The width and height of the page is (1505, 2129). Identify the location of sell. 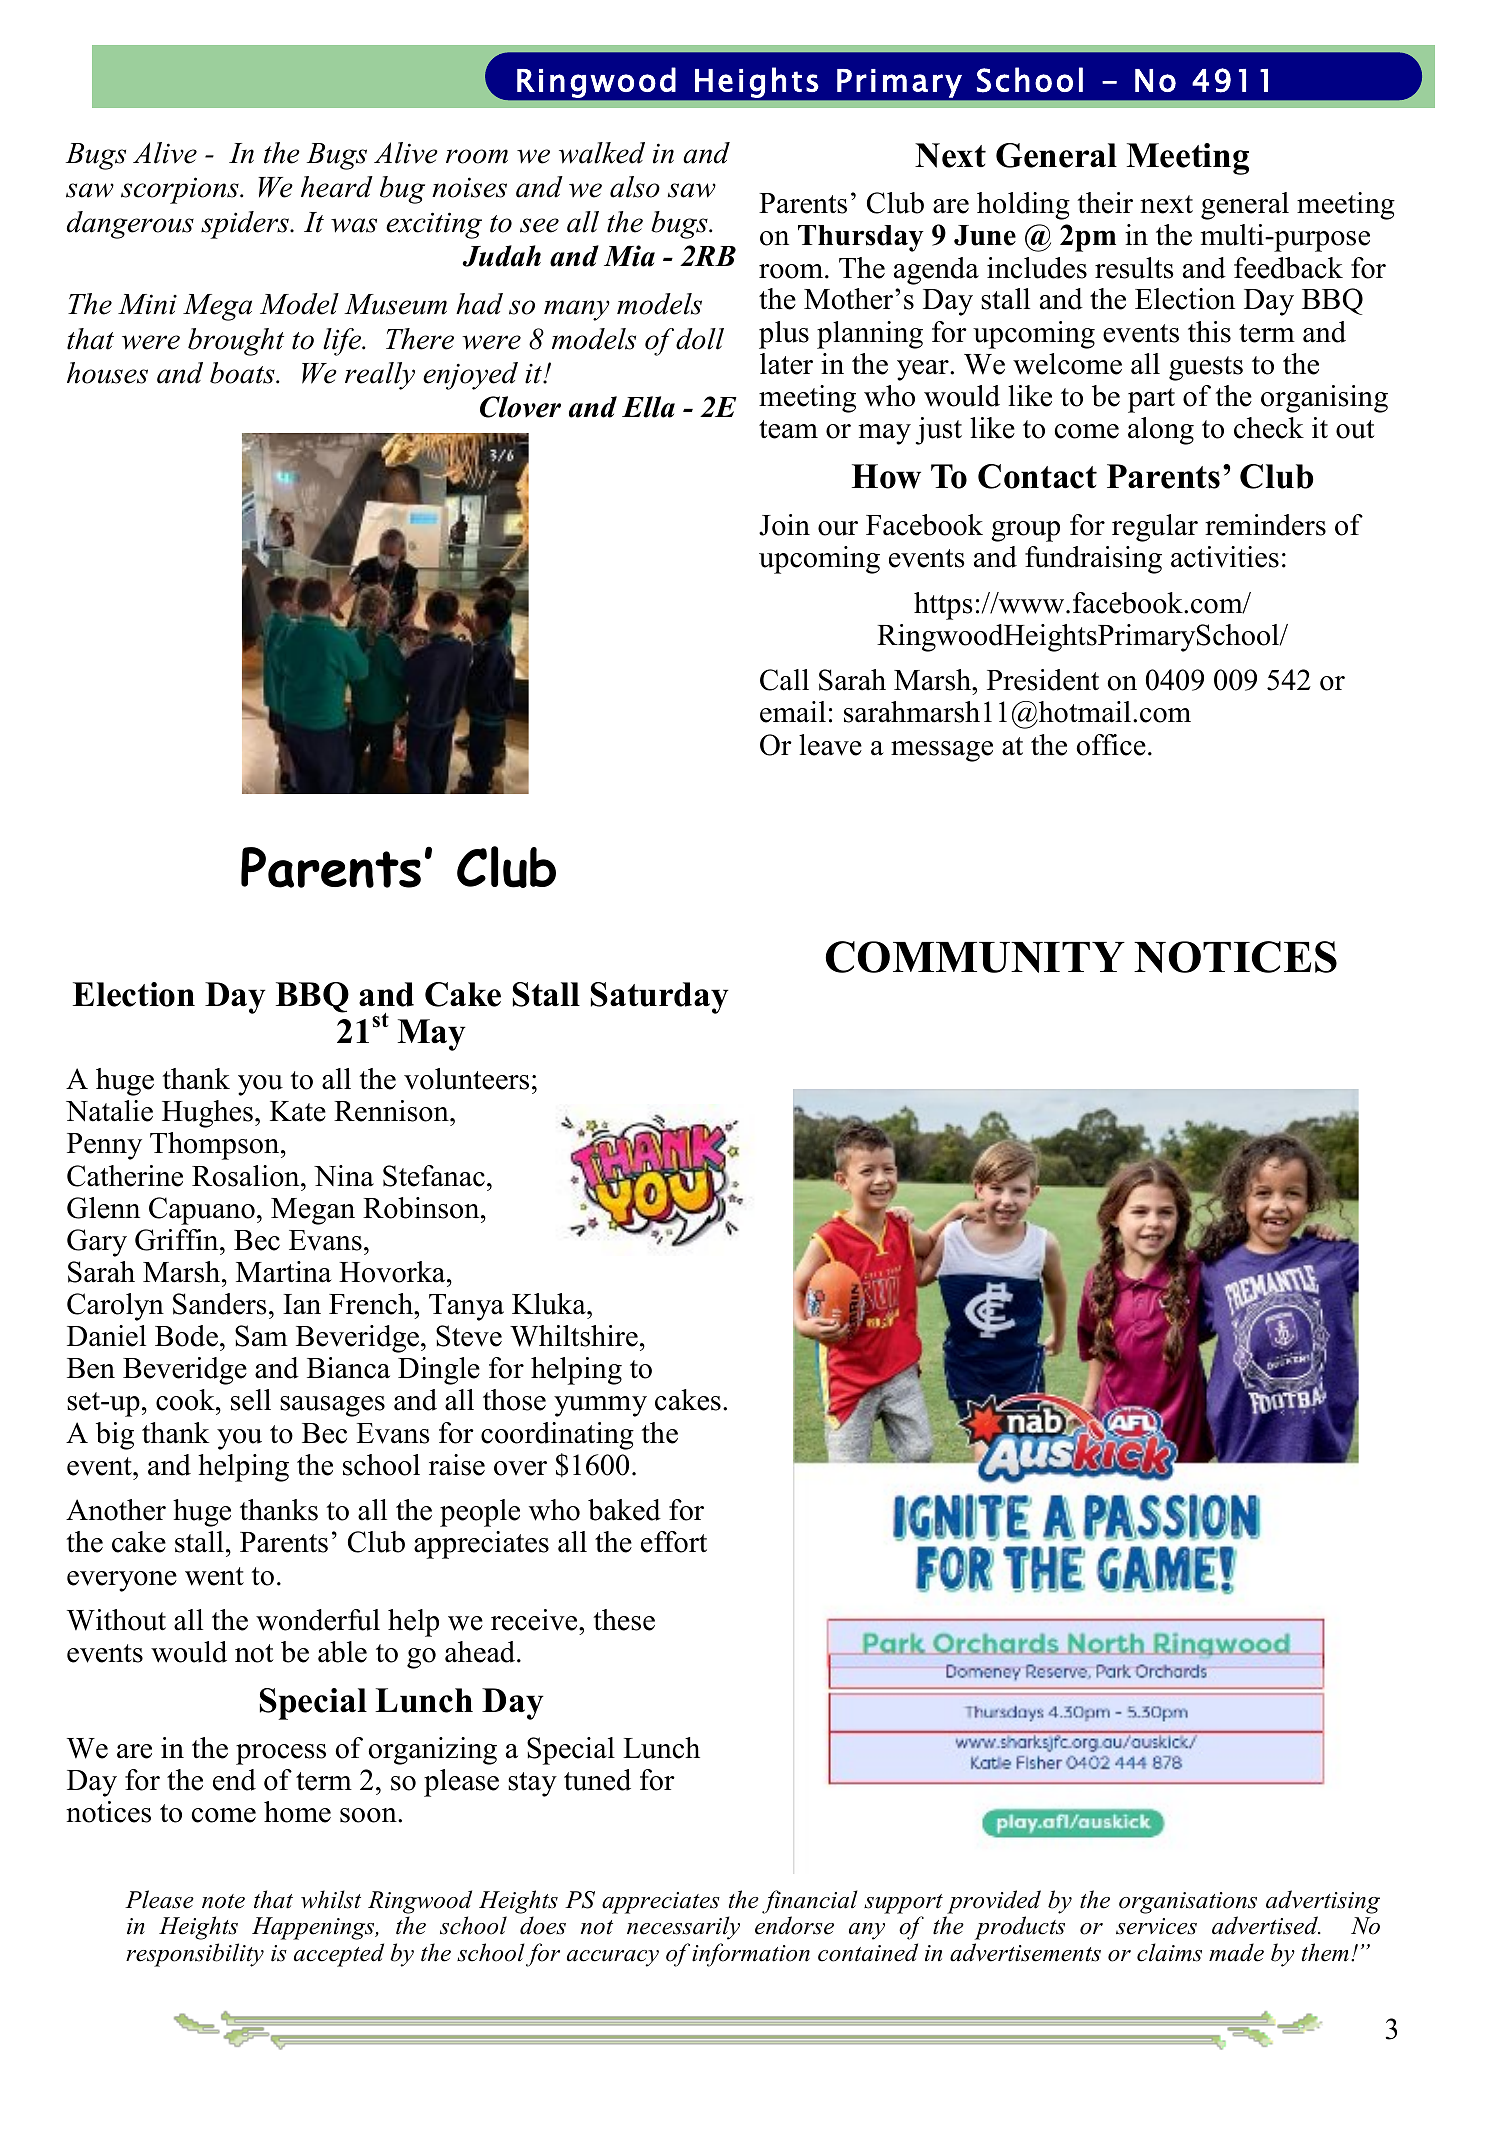
(251, 1400).
